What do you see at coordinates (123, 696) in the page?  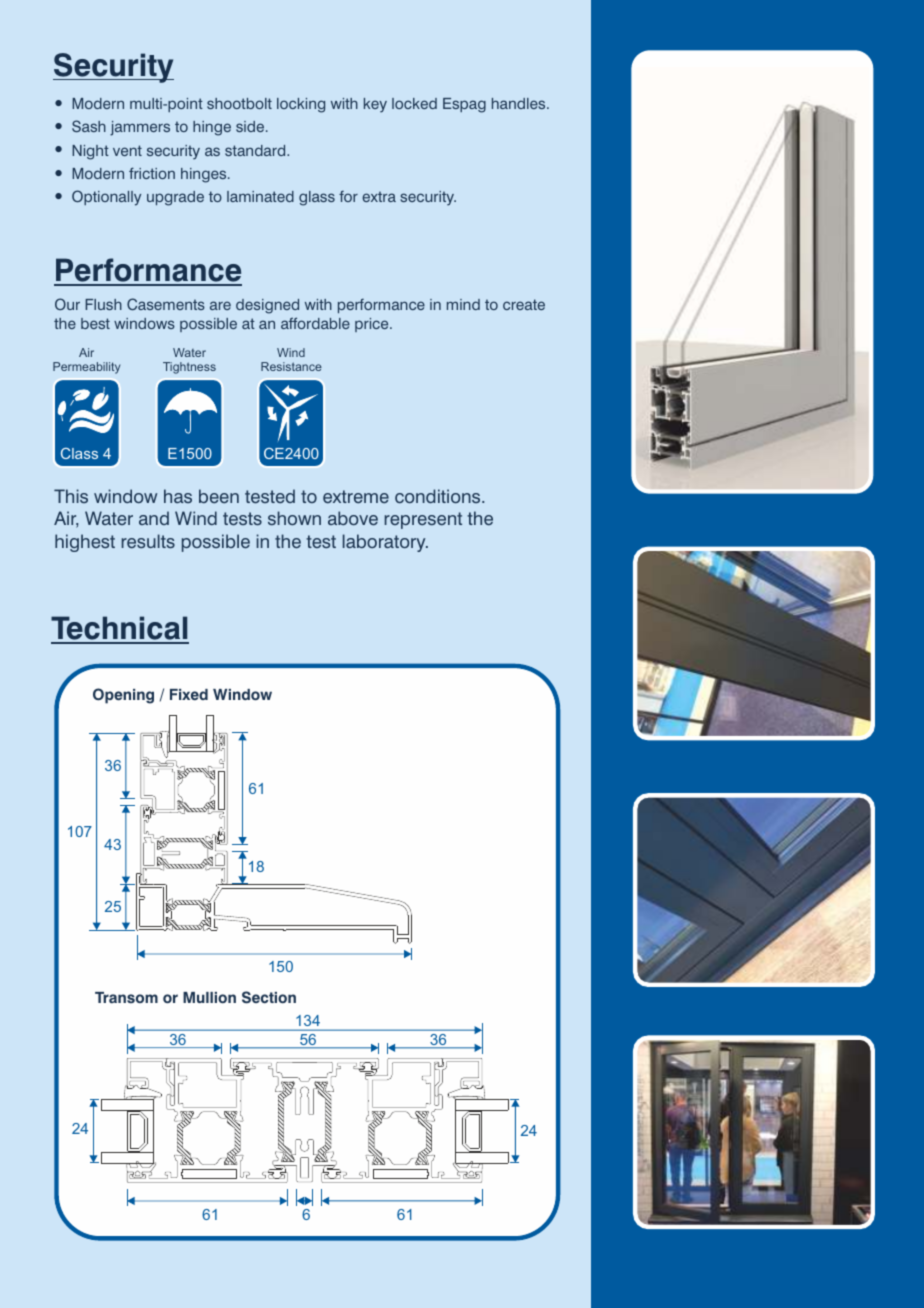 I see `Opening` at bounding box center [123, 696].
